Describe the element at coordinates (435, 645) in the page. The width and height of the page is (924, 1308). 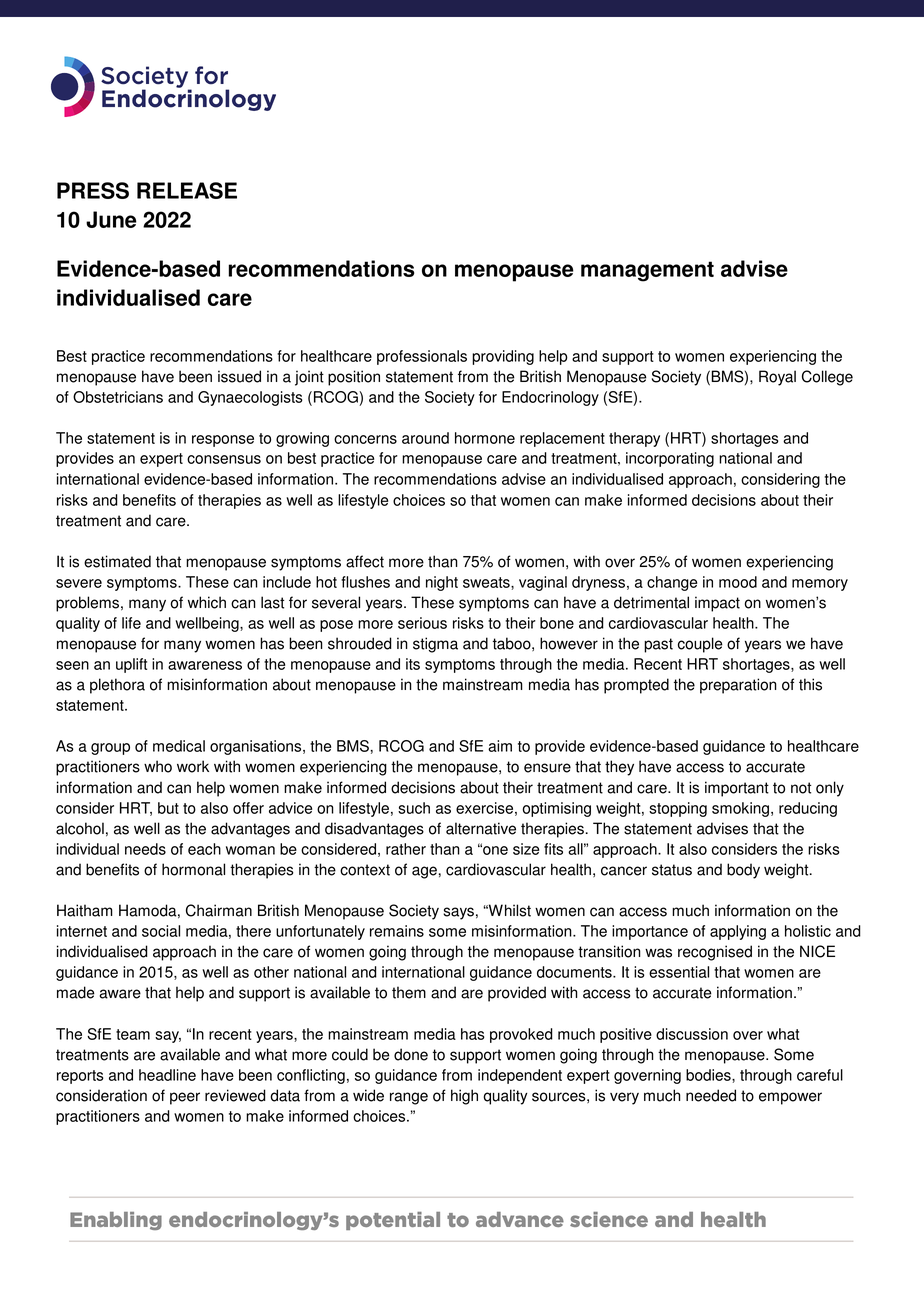
I see `stigma` at that location.
